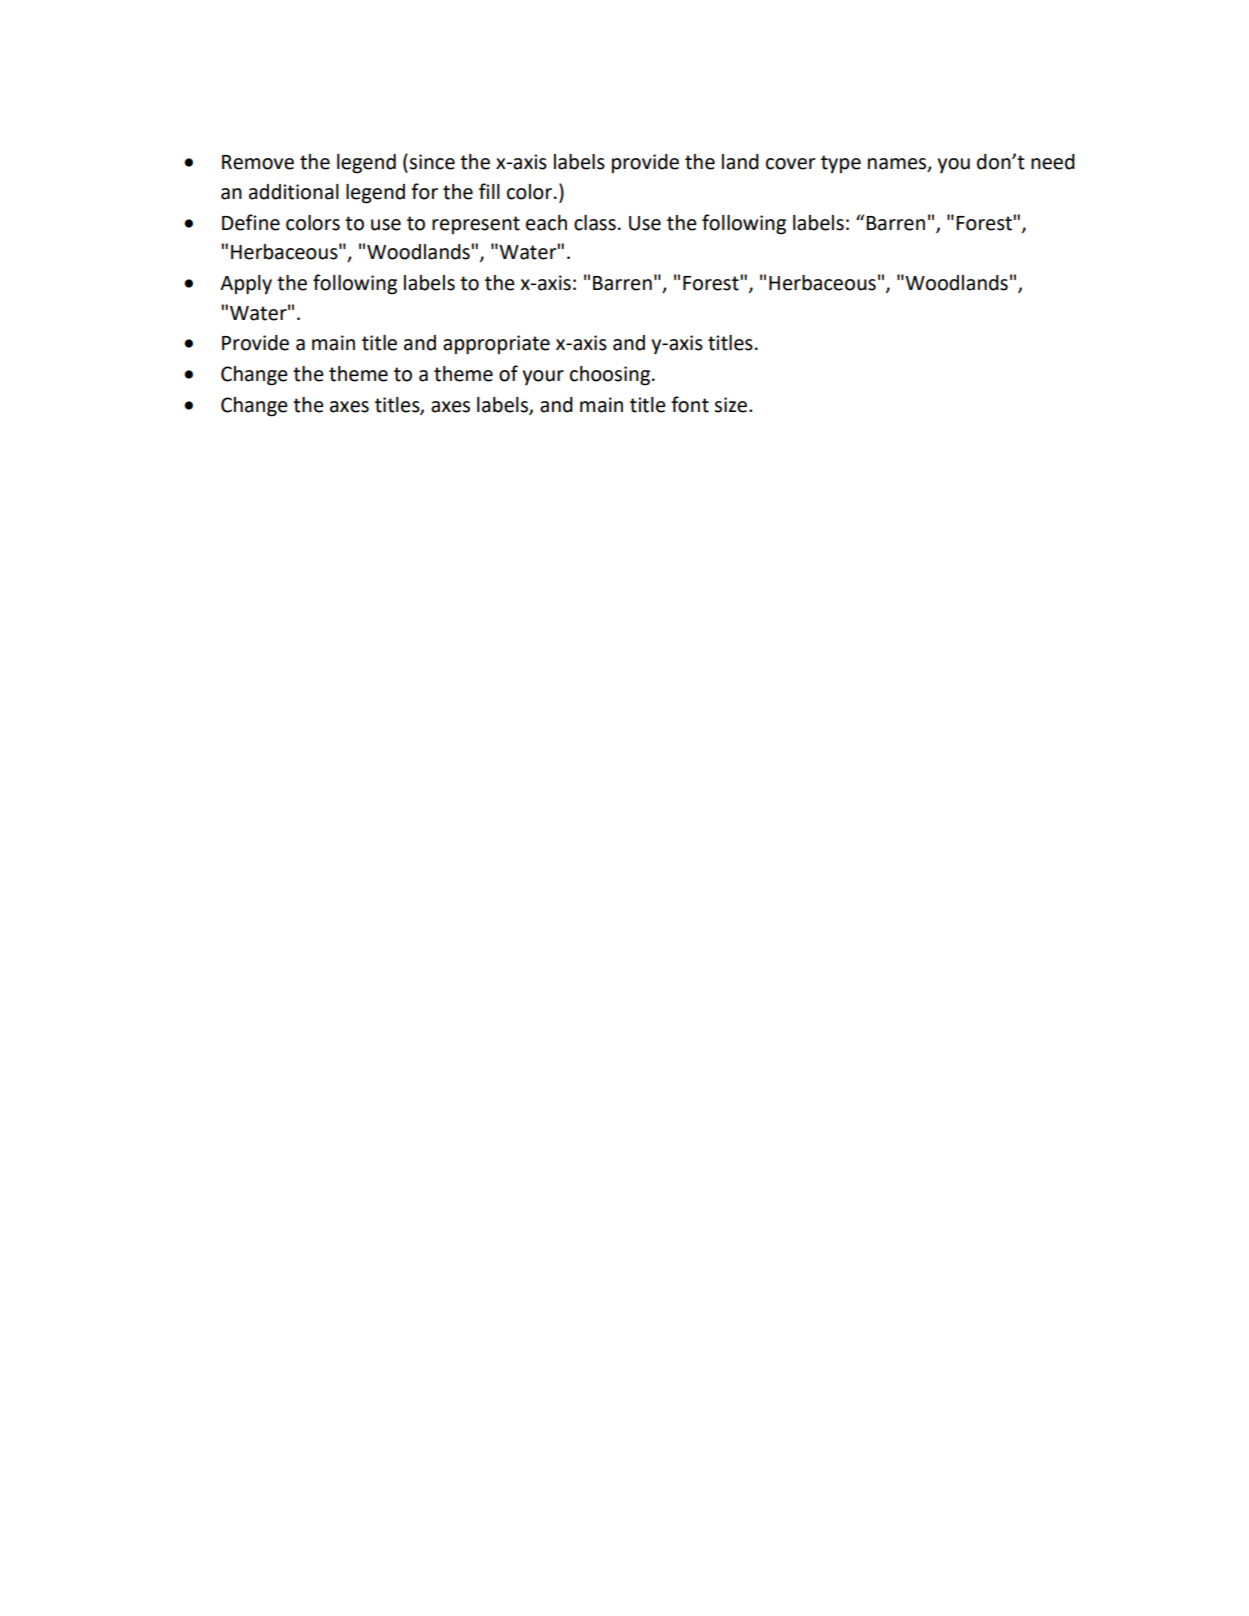 The image size is (1249, 1616). What do you see at coordinates (690, 404) in the screenshot?
I see `font` at bounding box center [690, 404].
